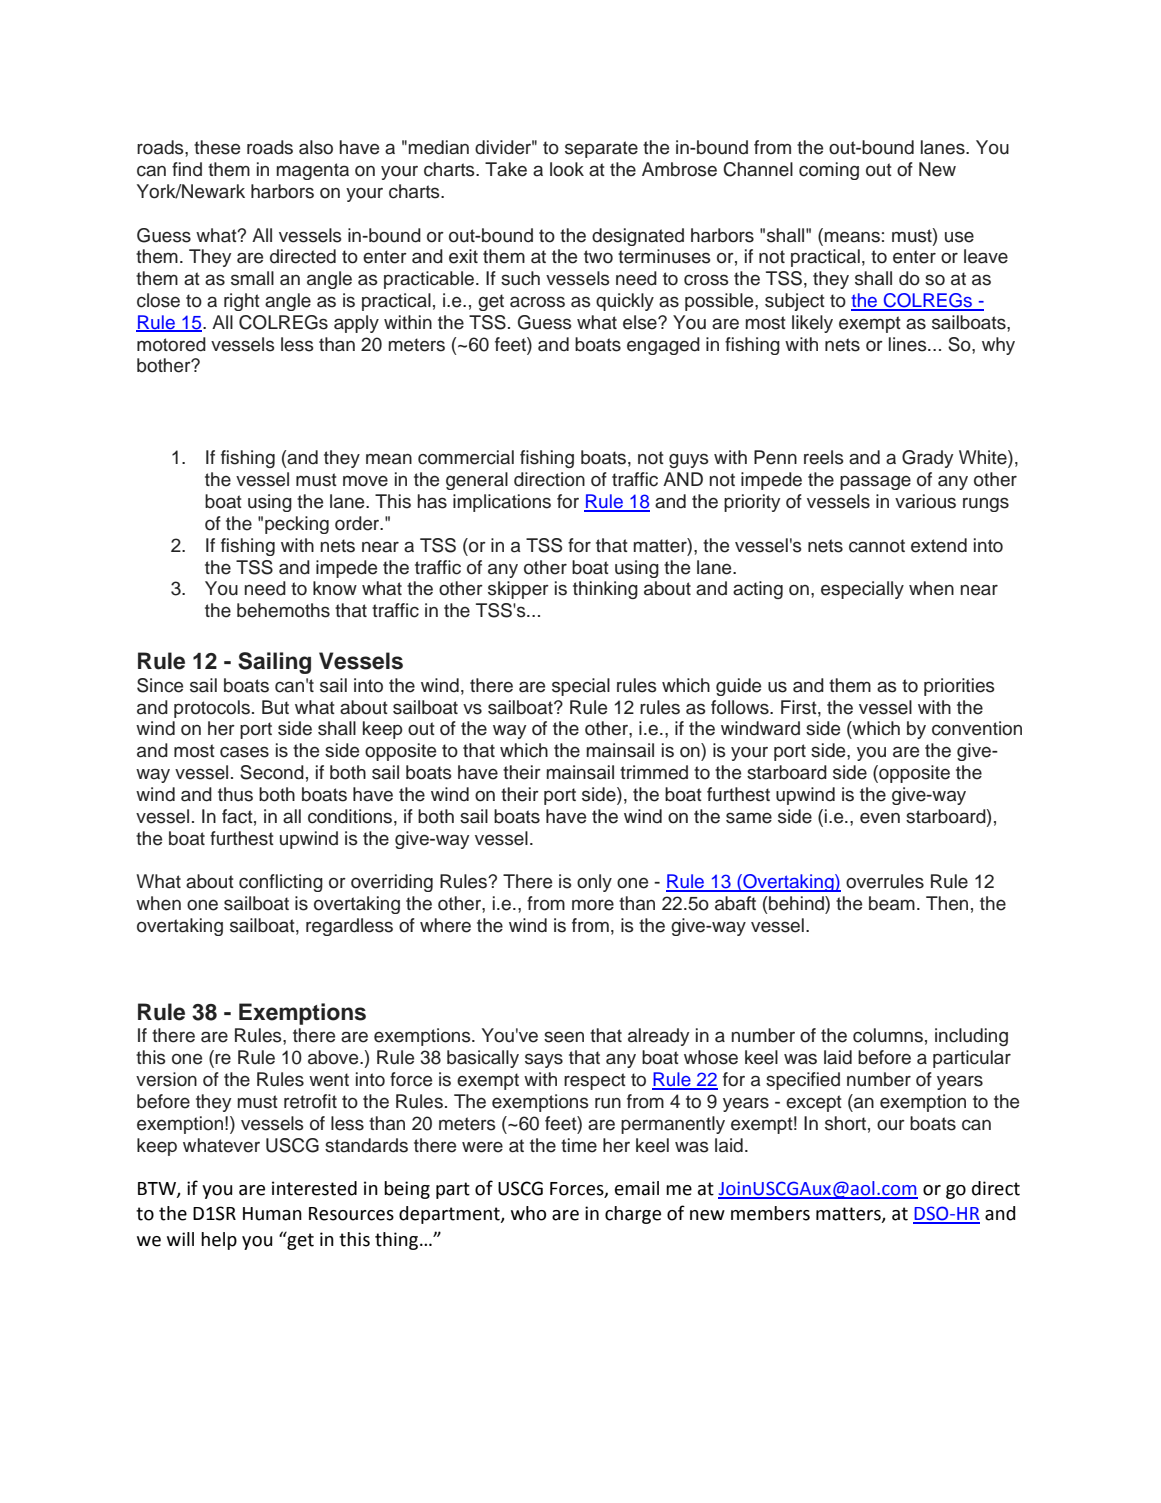 Image resolution: width=1161 pixels, height=1503 pixels. What do you see at coordinates (633, 1215) in the screenshot?
I see `charge` at bounding box center [633, 1215].
